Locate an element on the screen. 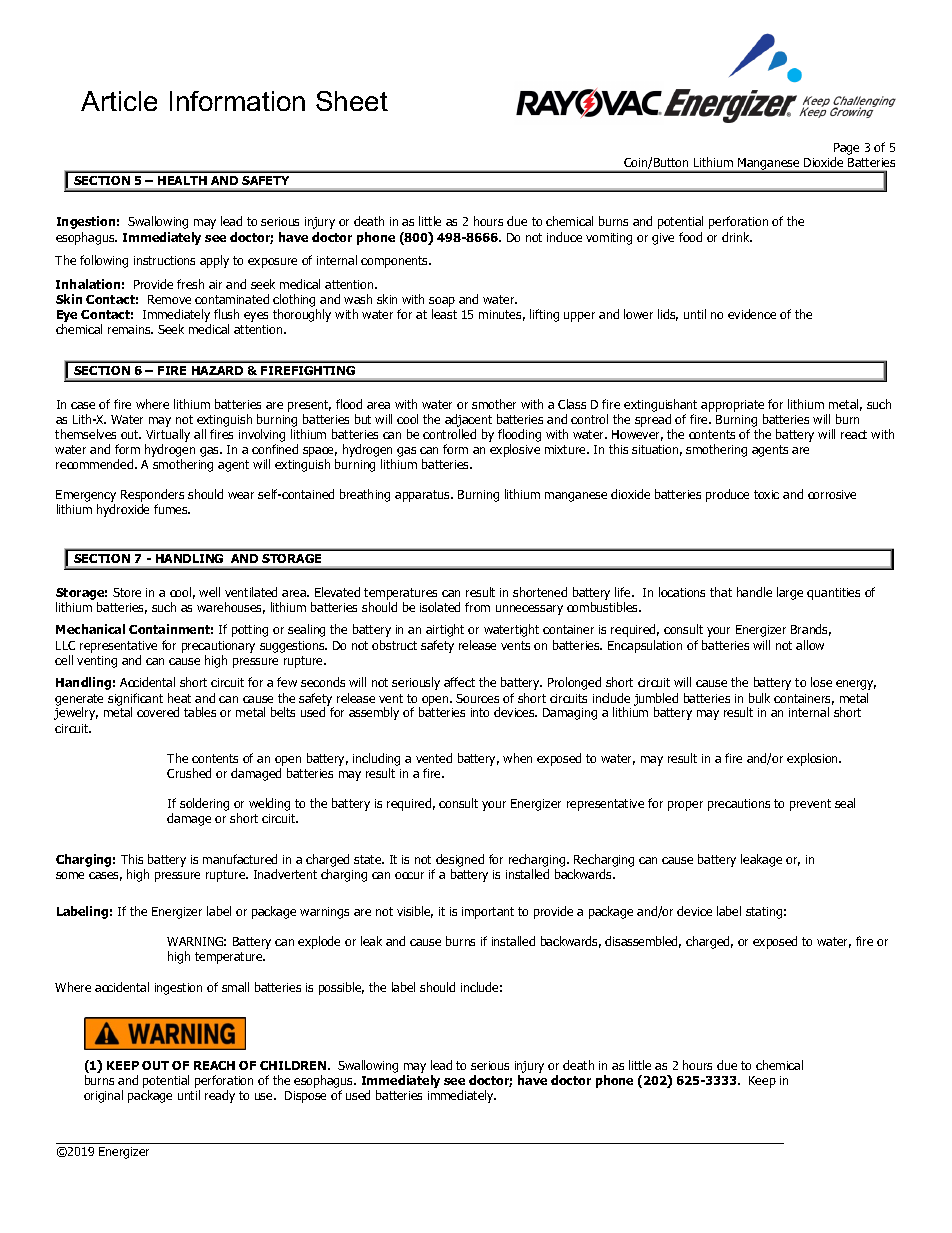 The image size is (952, 1233). Sheet is located at coordinates (352, 101).
